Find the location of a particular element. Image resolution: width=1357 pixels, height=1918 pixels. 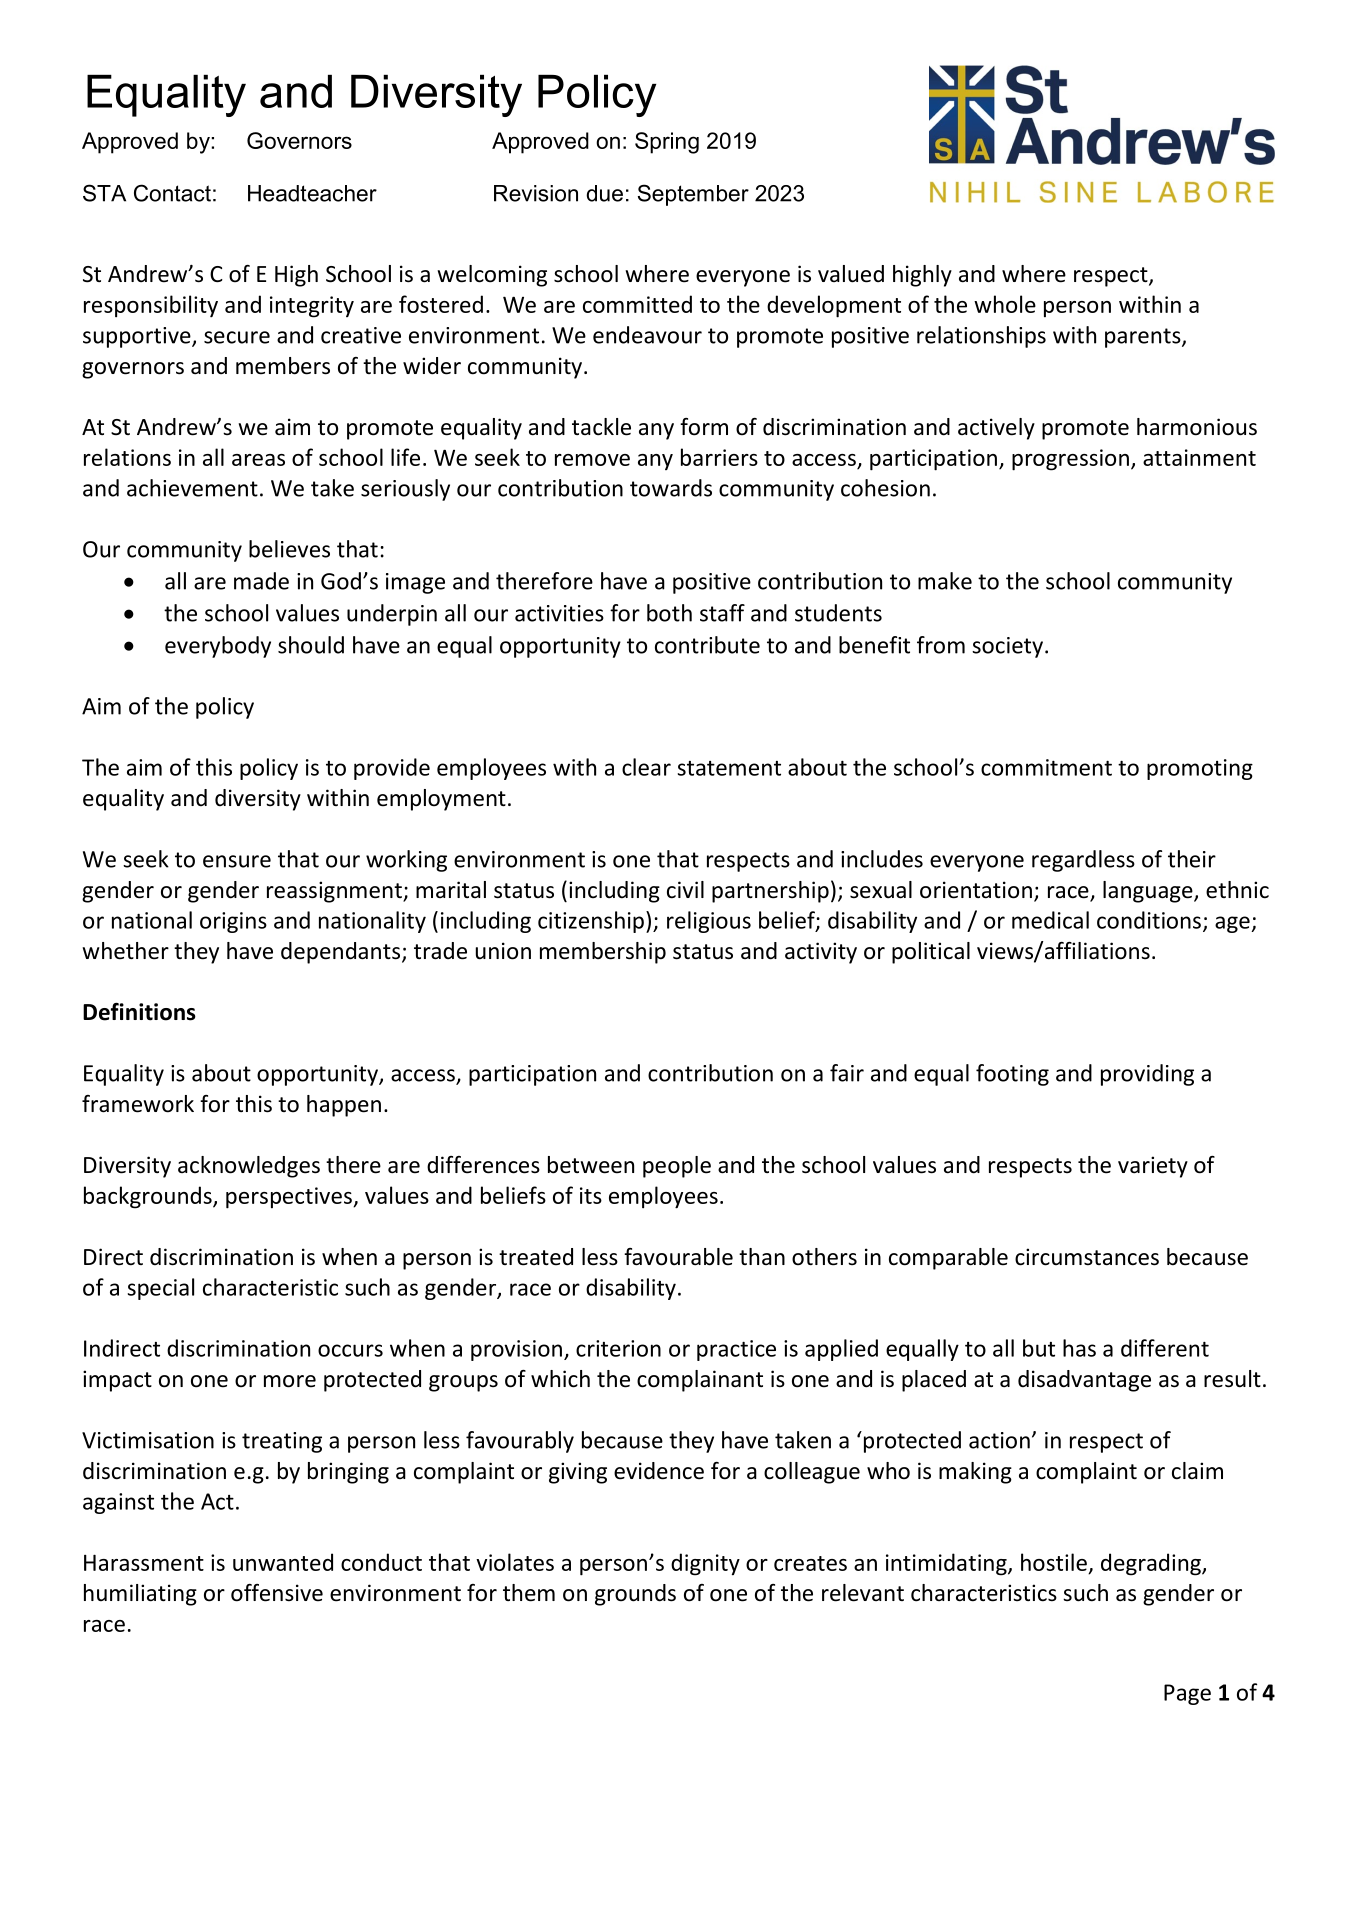

whole is located at coordinates (1005, 304).
